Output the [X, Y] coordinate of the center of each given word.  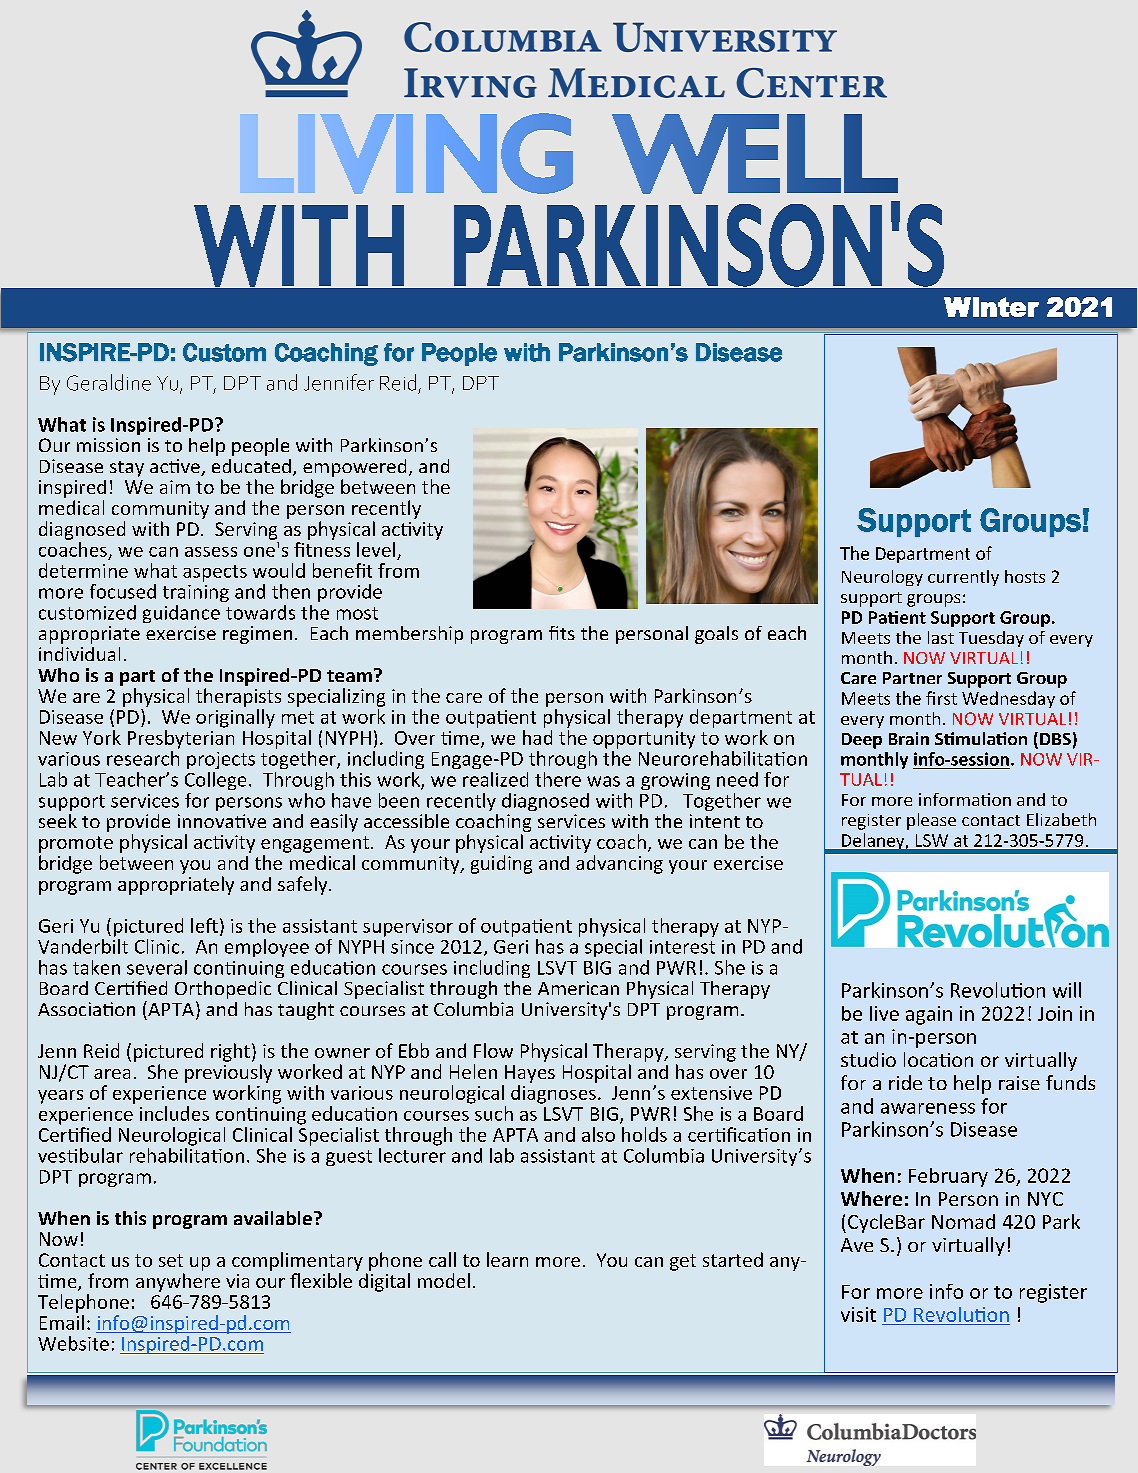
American [578, 988]
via [237, 1281]
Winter [991, 307]
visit [858, 1314]
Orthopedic [223, 991]
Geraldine [109, 382]
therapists [238, 697]
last [941, 637]
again [929, 1015]
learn [507, 1259]
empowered [354, 468]
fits [562, 633]
